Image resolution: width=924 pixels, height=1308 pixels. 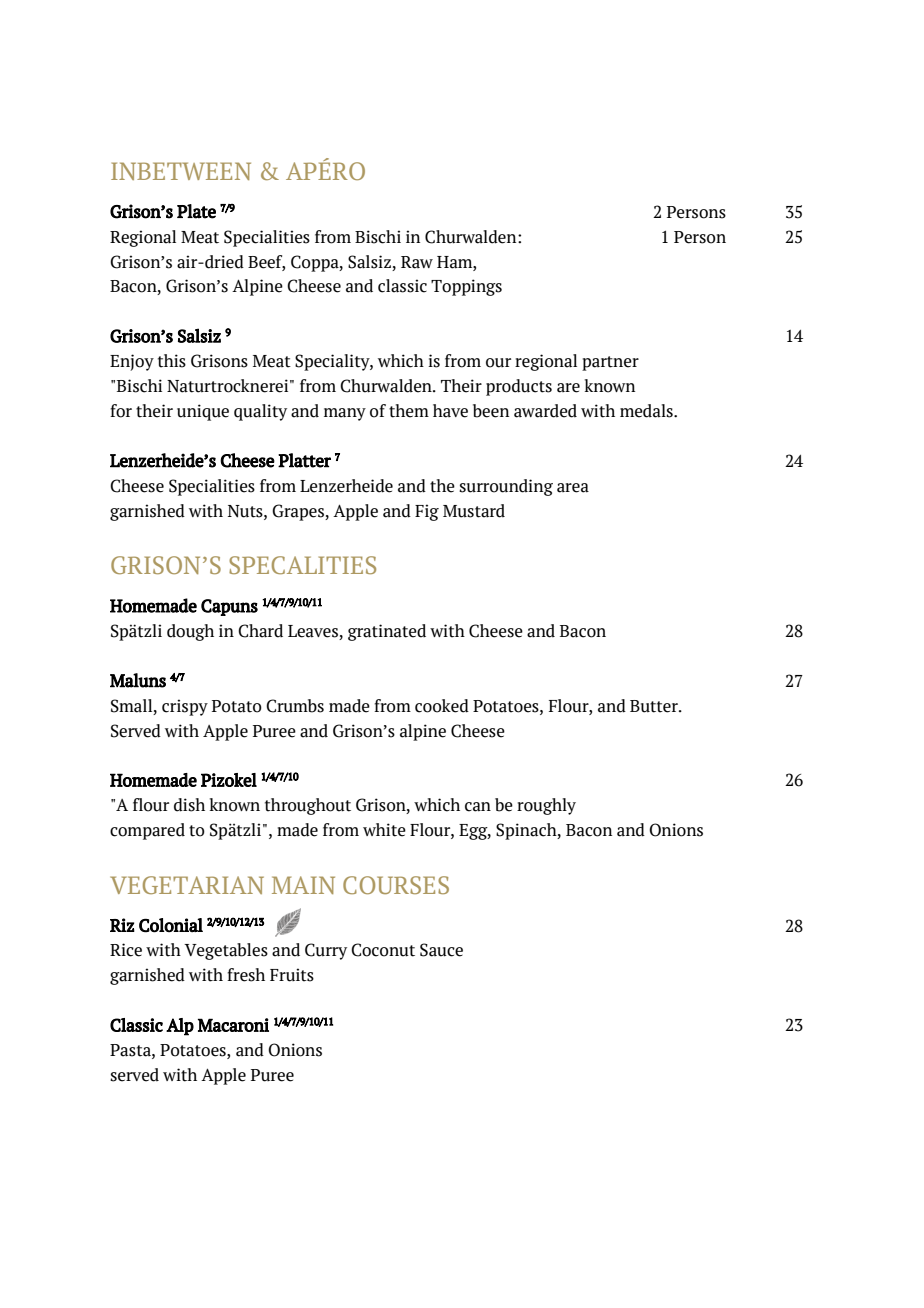 I want to click on Colonial, so click(x=171, y=925).
